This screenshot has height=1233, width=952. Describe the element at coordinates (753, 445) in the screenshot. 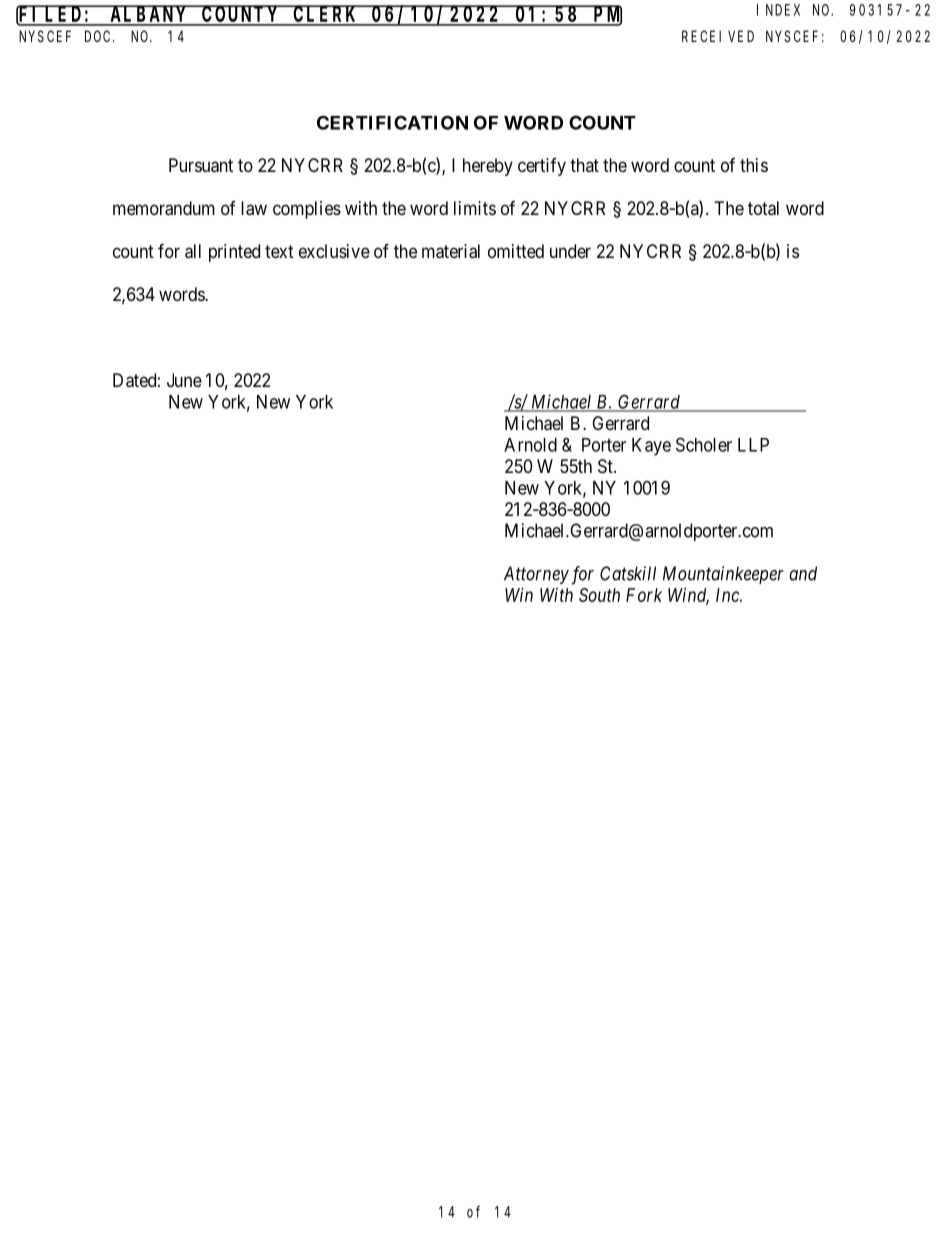

I see `LLP` at that location.
